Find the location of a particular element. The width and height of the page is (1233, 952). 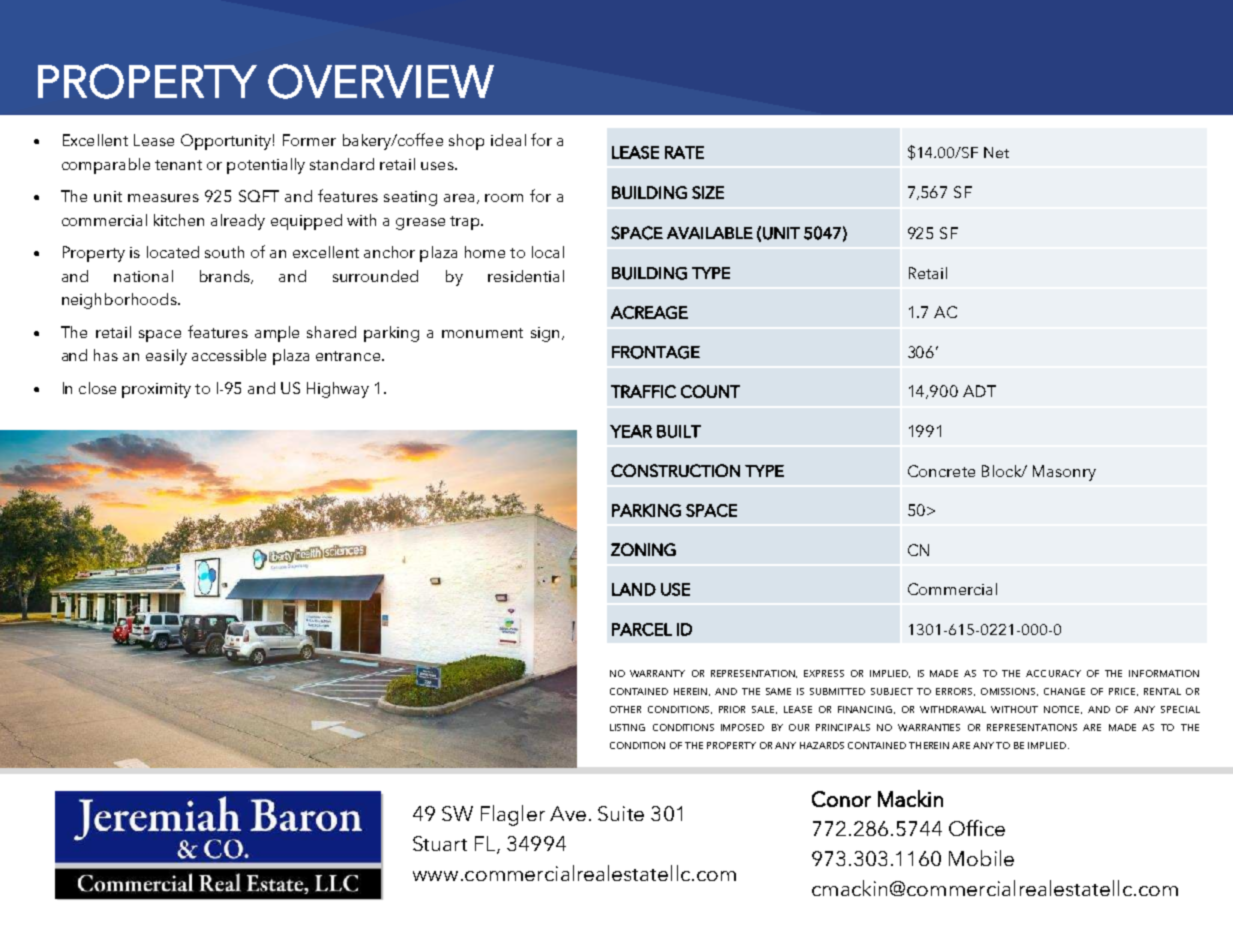

Stuart is located at coordinates (440, 843).
